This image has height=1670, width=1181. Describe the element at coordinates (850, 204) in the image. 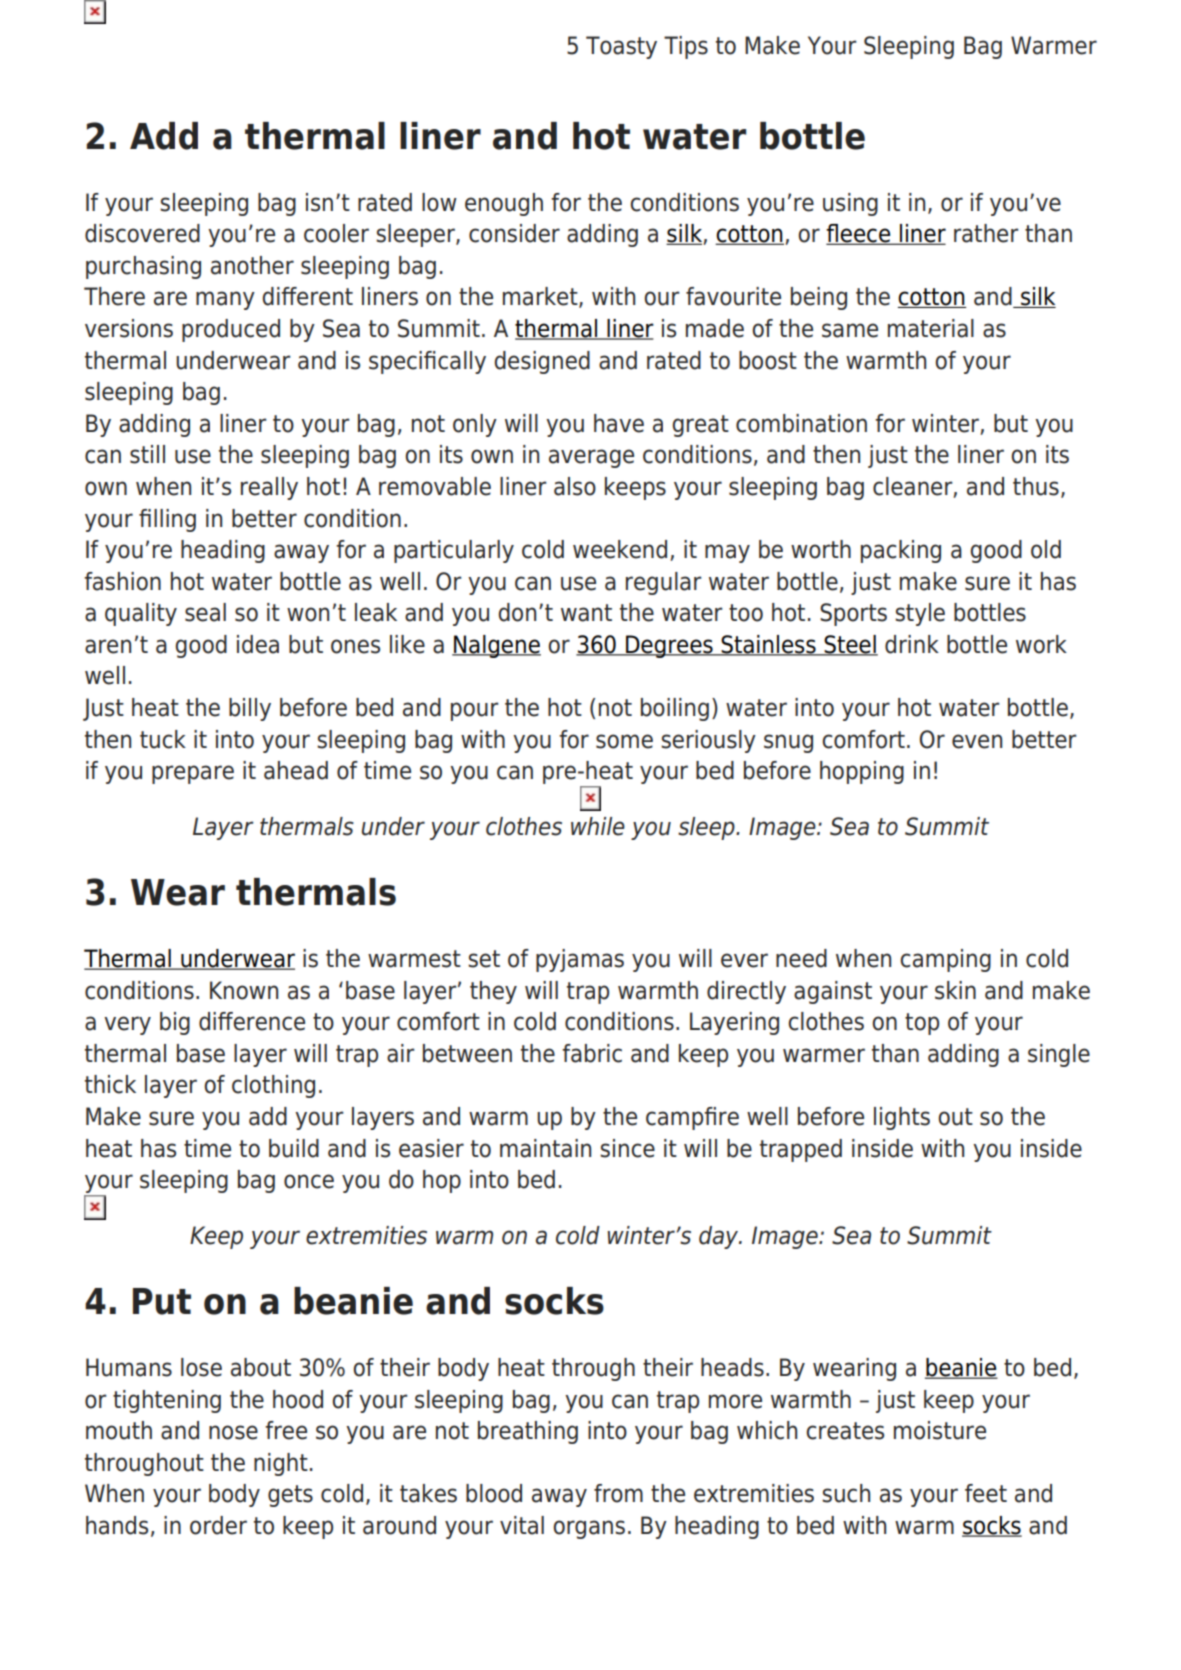

I see `using` at that location.
